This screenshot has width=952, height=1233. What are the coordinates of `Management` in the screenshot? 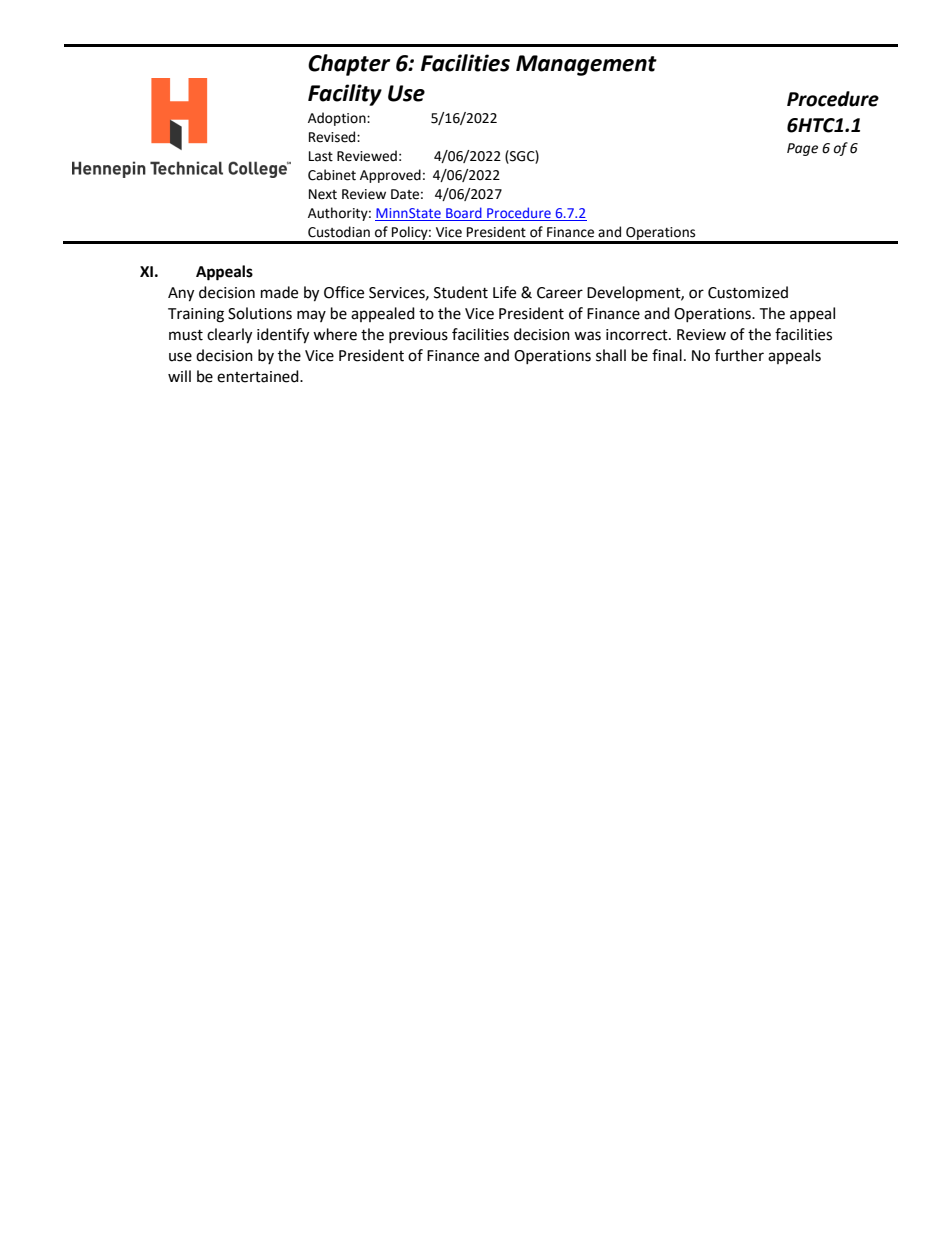 It's located at (586, 65).
